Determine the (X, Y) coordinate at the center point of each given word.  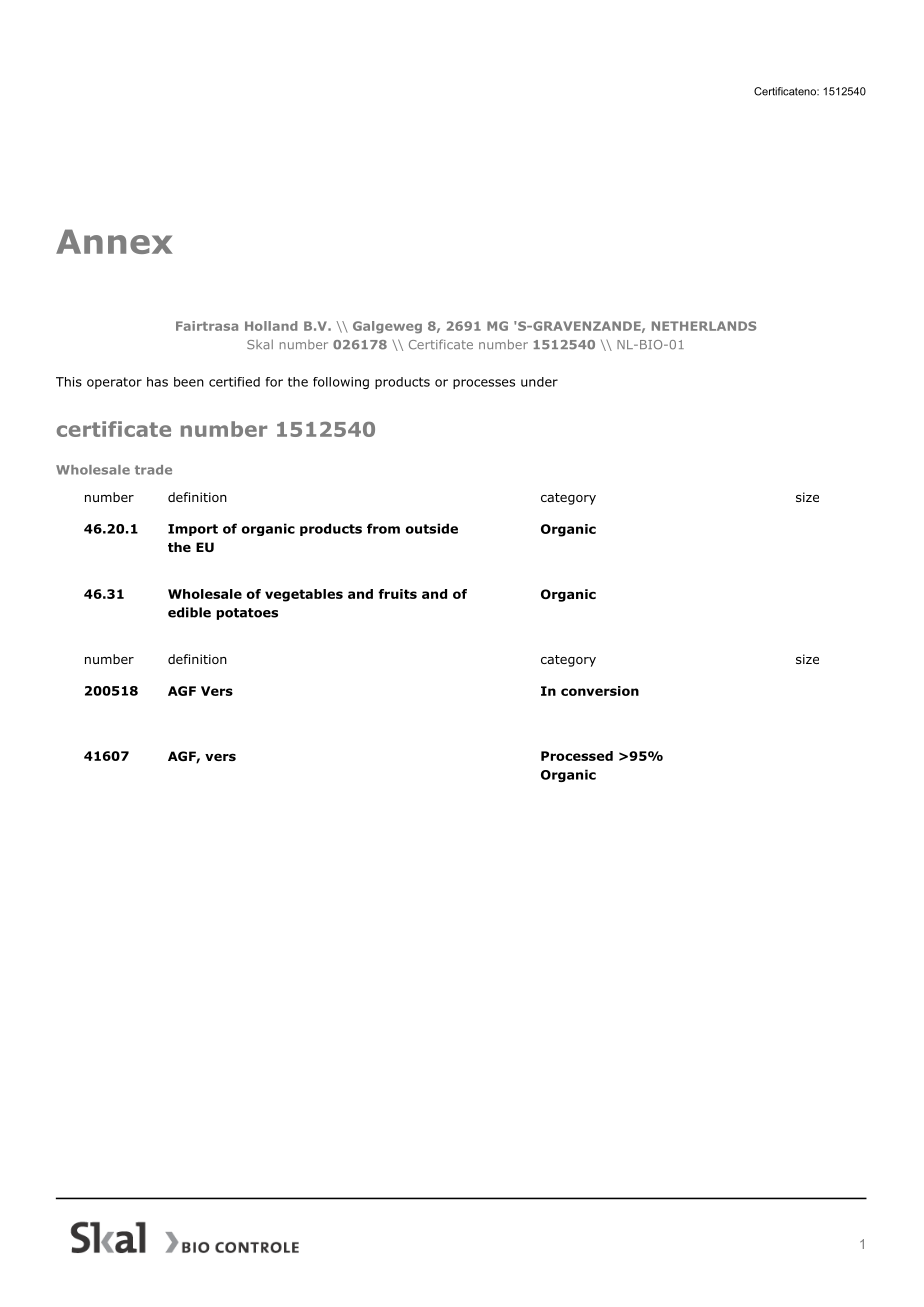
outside (432, 528)
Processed (577, 756)
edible (189, 612)
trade (153, 470)
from (383, 528)
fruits (397, 594)
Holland (271, 326)
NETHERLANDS (704, 326)
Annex (114, 241)
